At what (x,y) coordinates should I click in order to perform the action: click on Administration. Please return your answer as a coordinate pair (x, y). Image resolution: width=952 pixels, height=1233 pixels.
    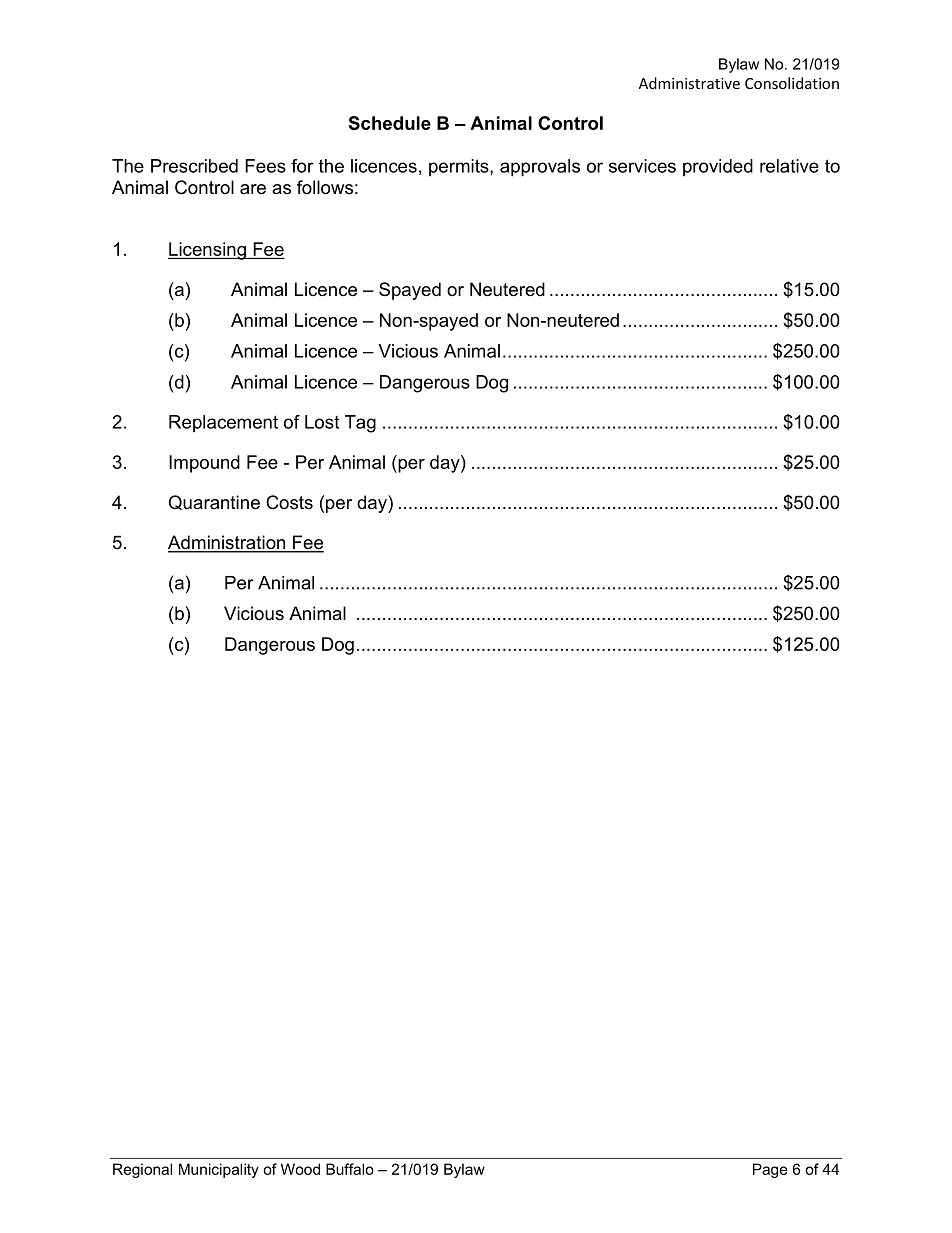
    Looking at the image, I should click on (228, 543).
